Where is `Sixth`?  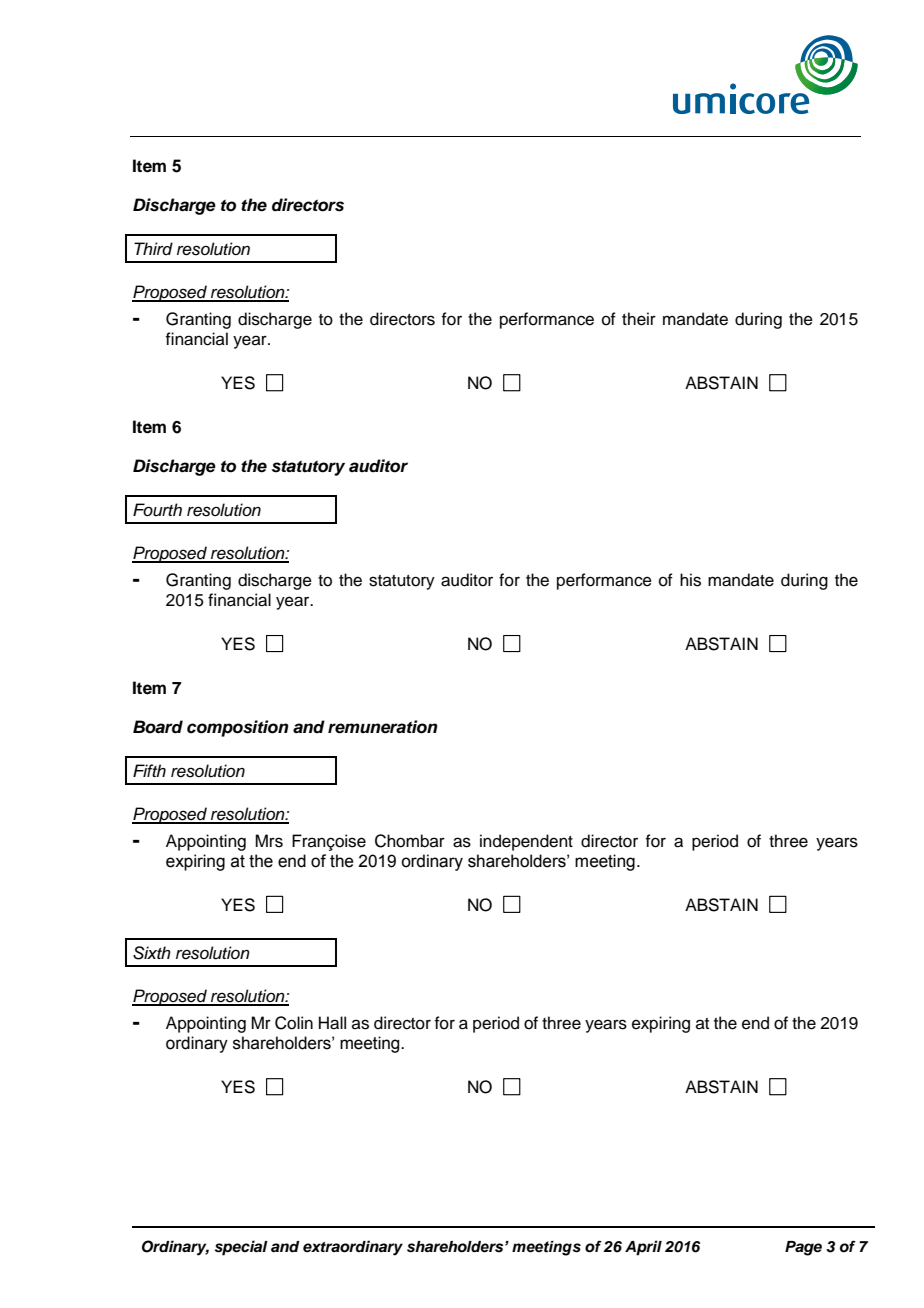
Sixth is located at coordinates (152, 953).
